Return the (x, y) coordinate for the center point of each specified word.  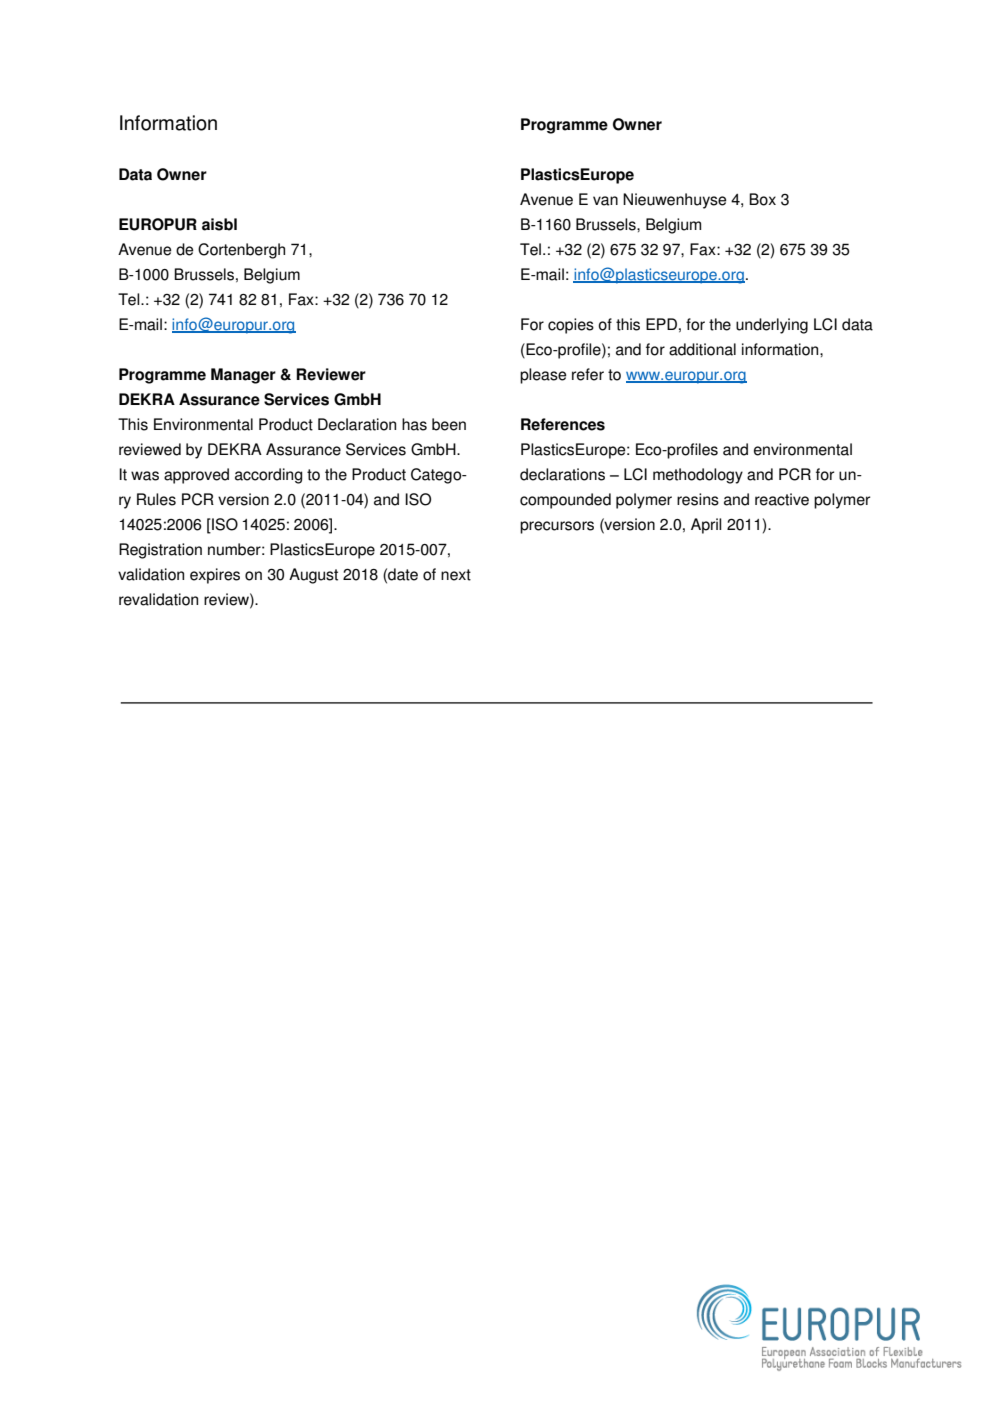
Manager (243, 376)
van (605, 201)
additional (702, 349)
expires (215, 576)
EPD (661, 324)
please (543, 376)
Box (762, 199)
